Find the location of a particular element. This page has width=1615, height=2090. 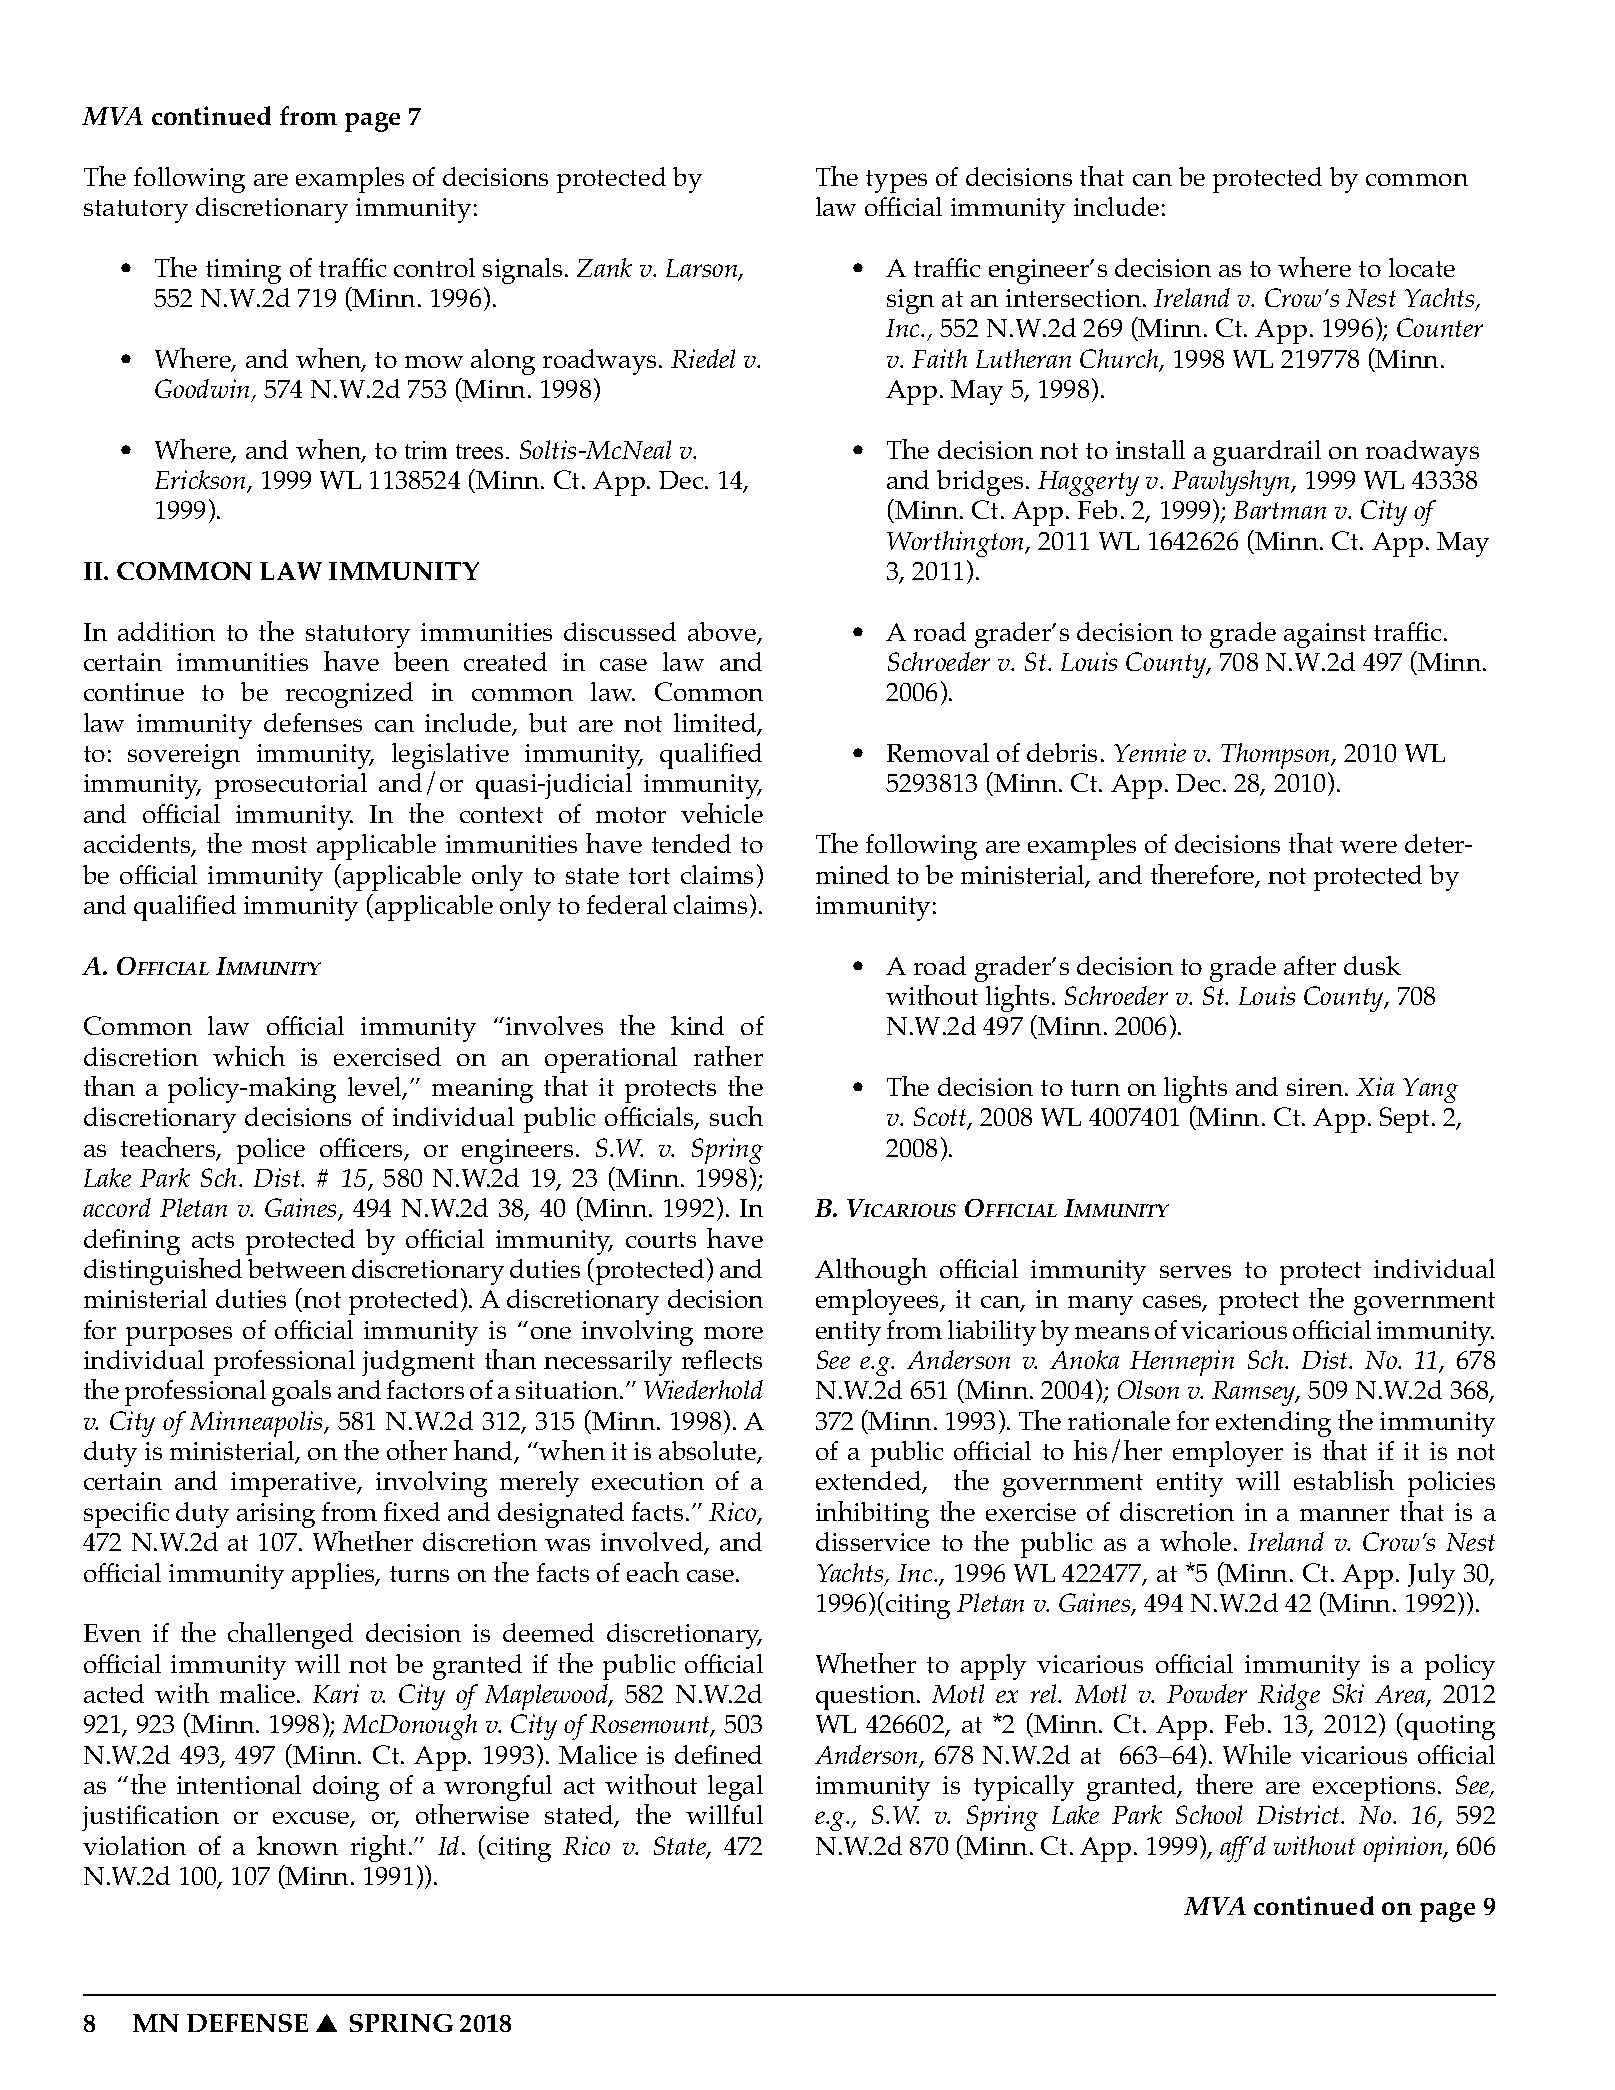

extending is located at coordinates (1273, 1424).
